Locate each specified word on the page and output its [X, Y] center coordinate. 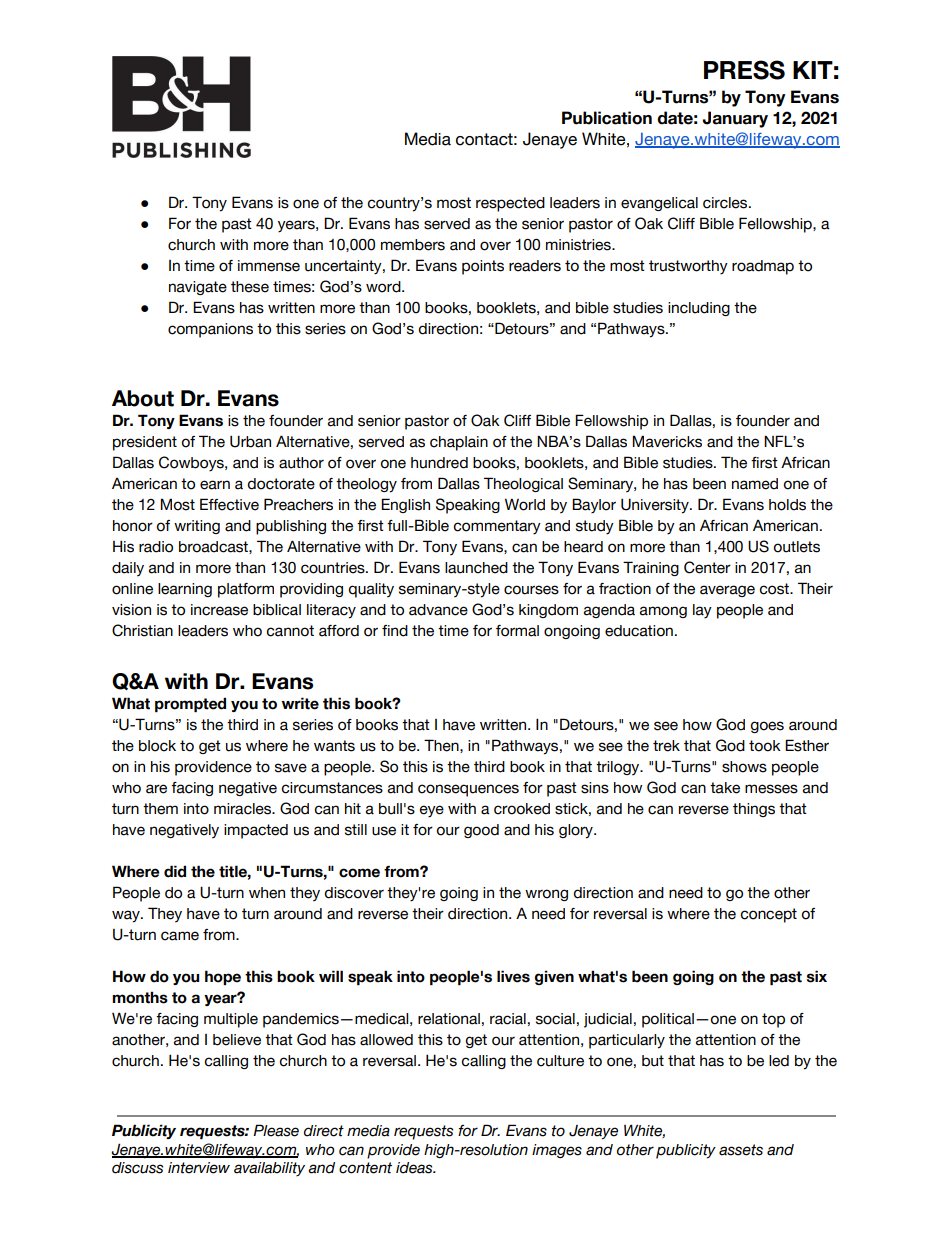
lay [702, 611]
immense [269, 266]
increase [219, 610]
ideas [415, 1168]
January [735, 119]
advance [438, 610]
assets [741, 1150]
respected [510, 204]
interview [199, 1168]
